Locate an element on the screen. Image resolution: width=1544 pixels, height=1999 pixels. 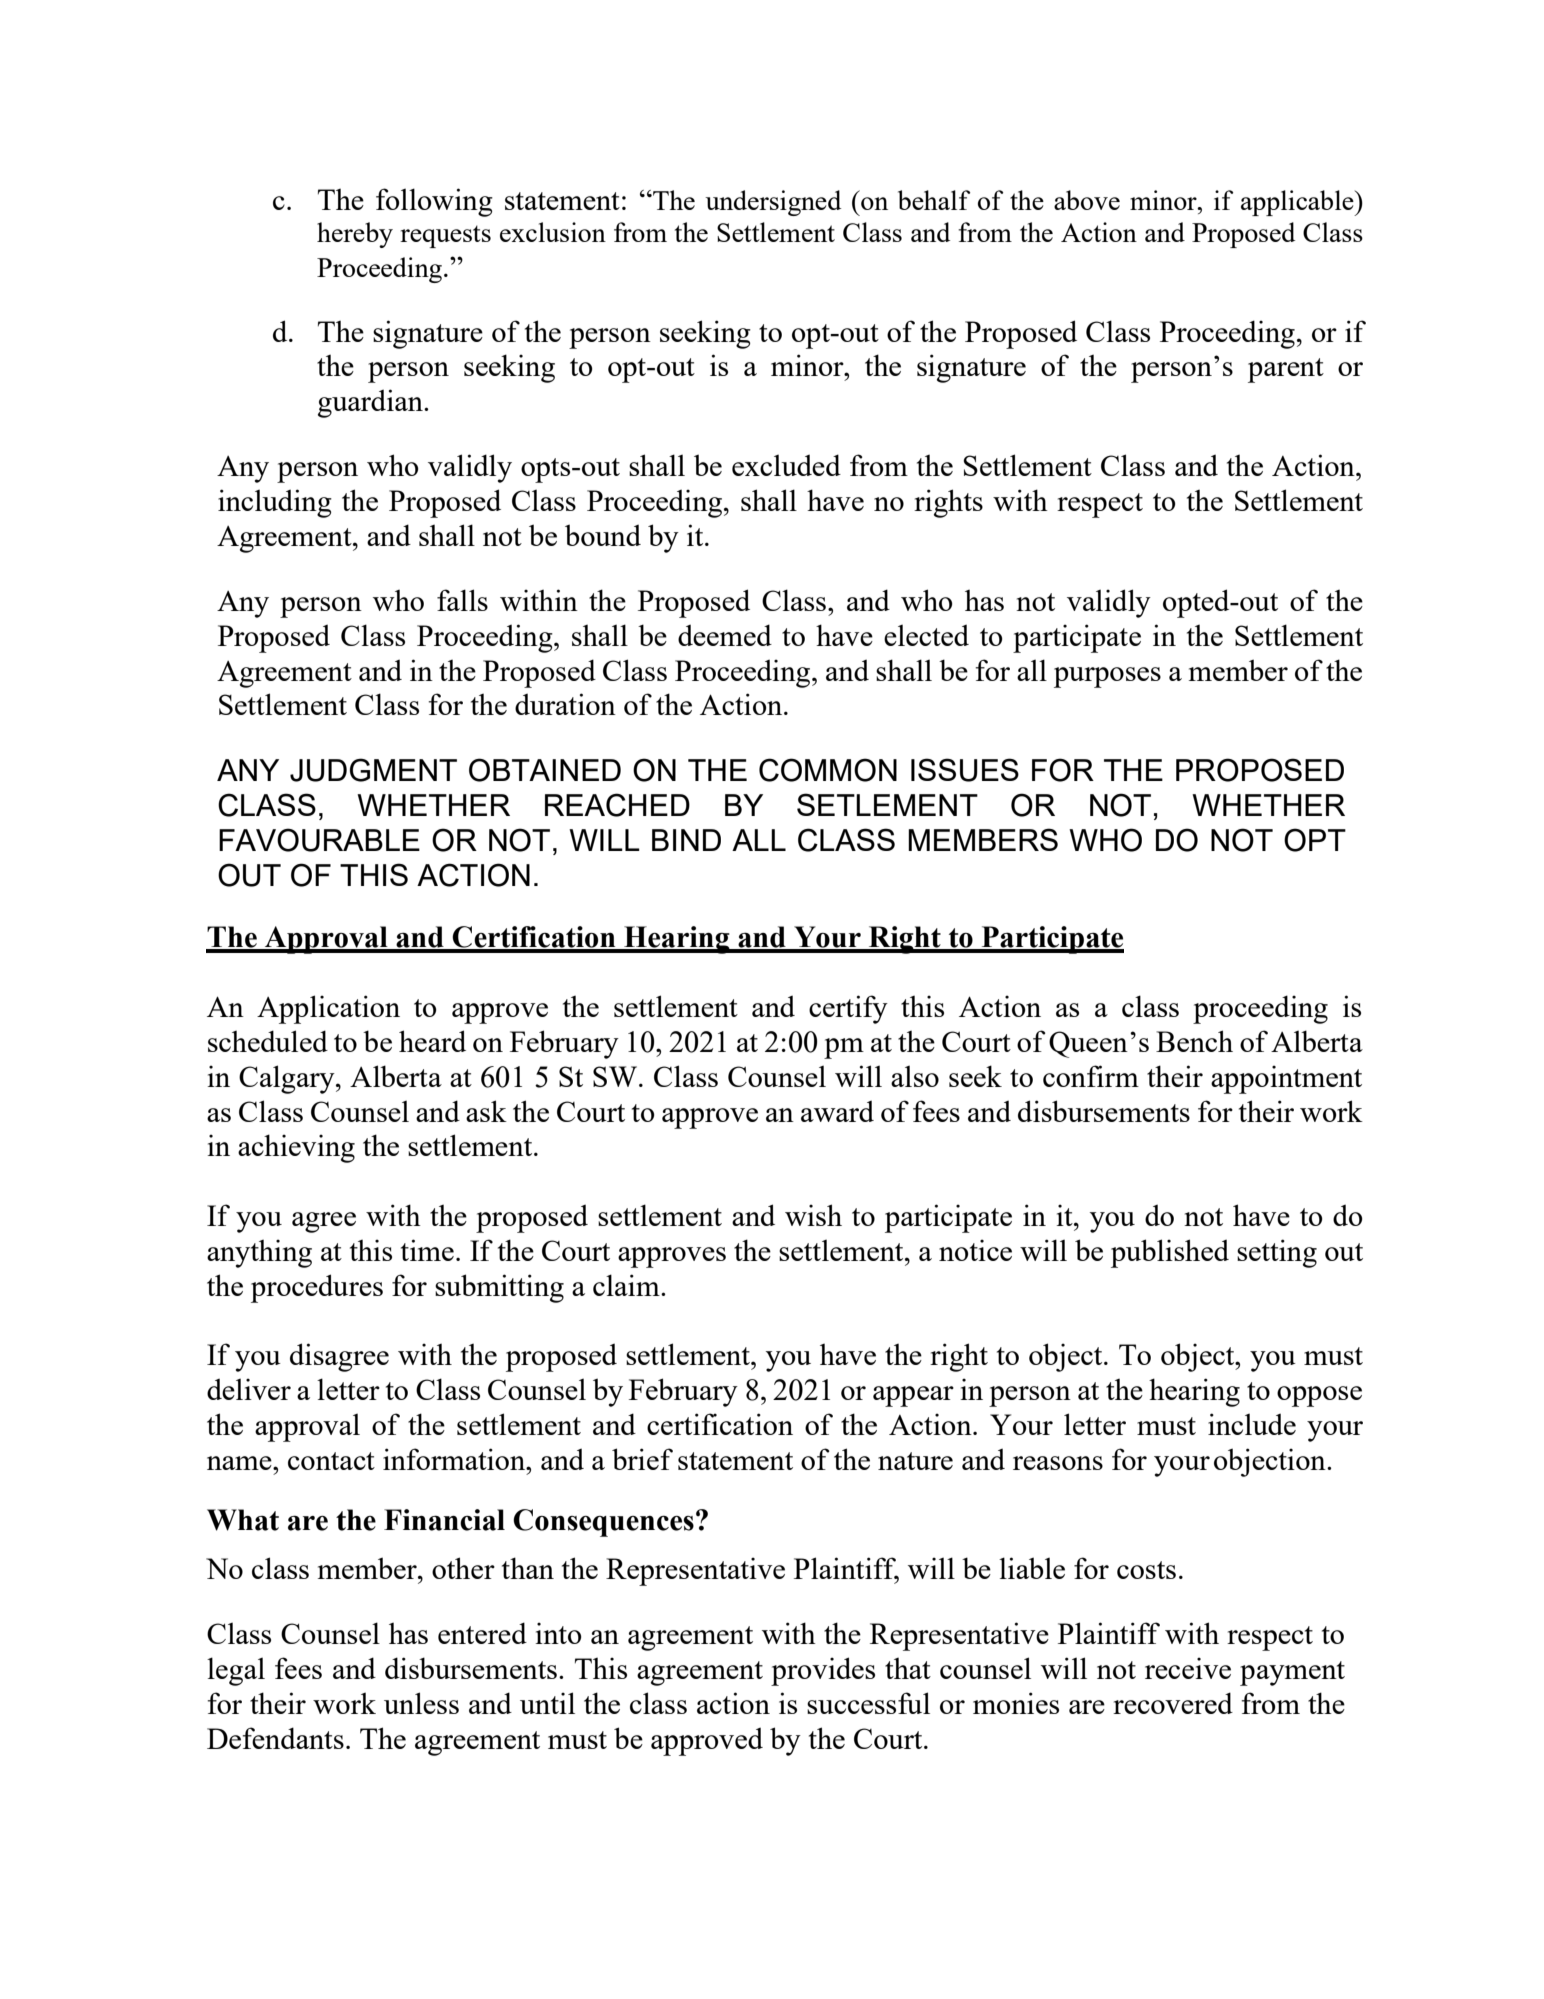
certify is located at coordinates (848, 1009).
